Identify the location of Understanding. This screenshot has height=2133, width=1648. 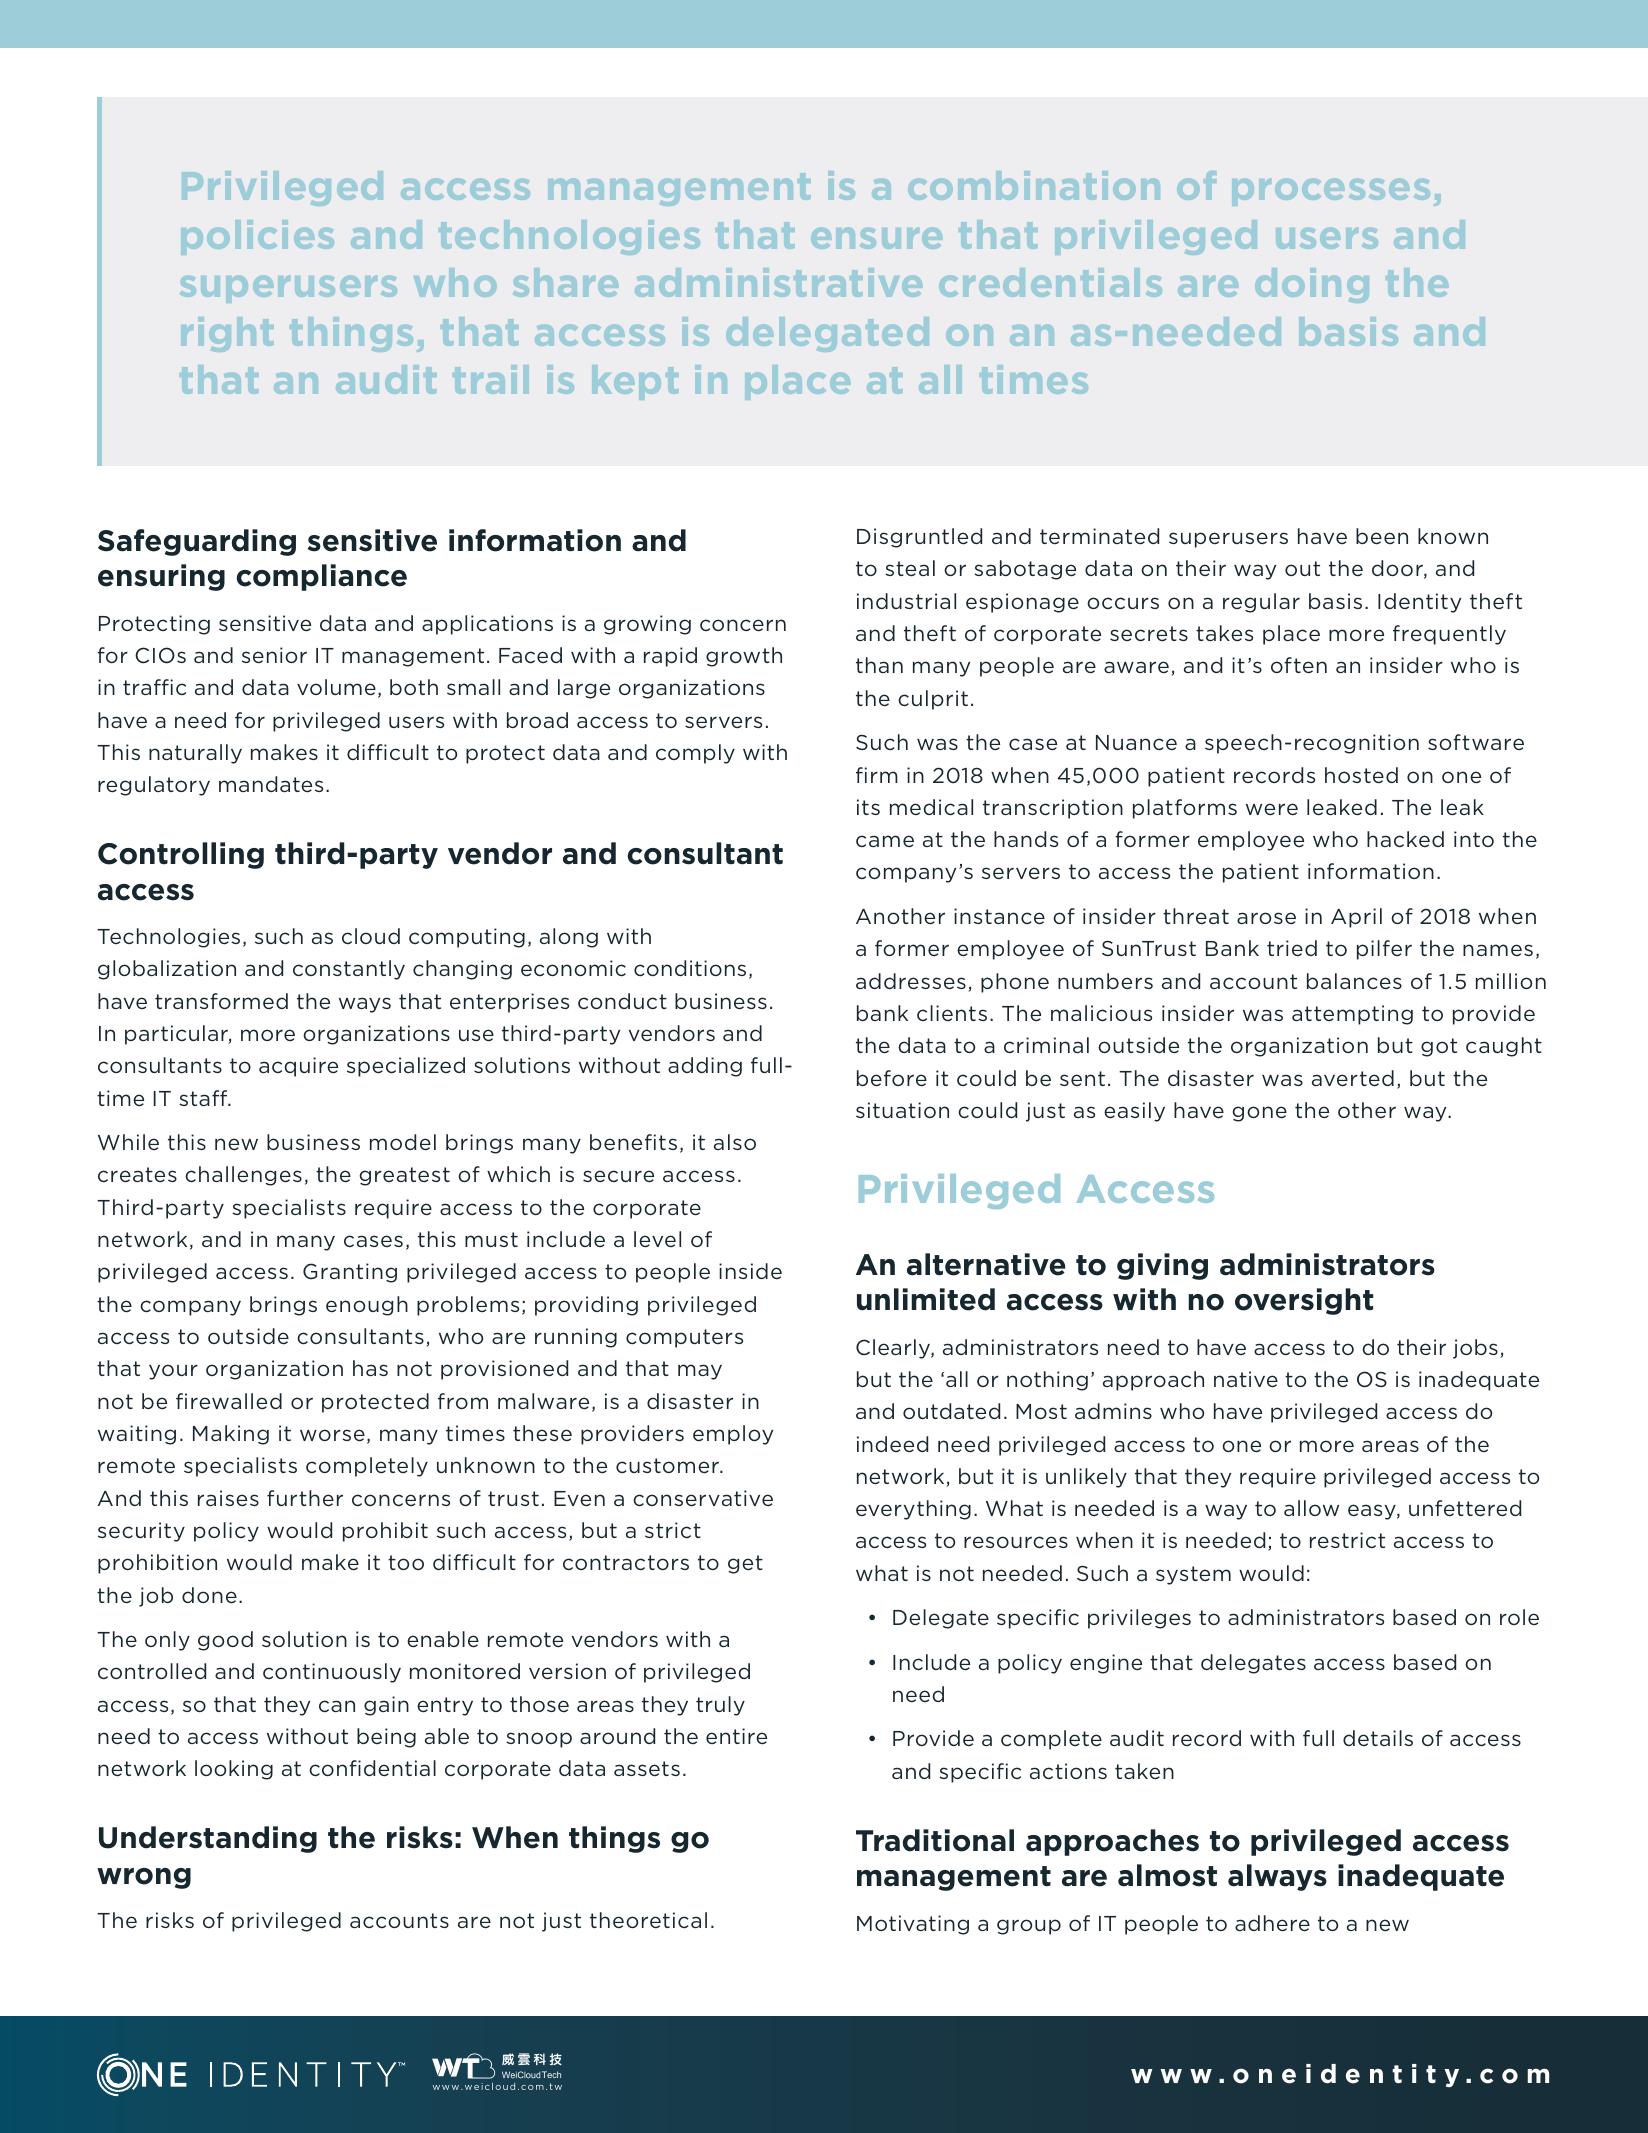
(208, 1839).
